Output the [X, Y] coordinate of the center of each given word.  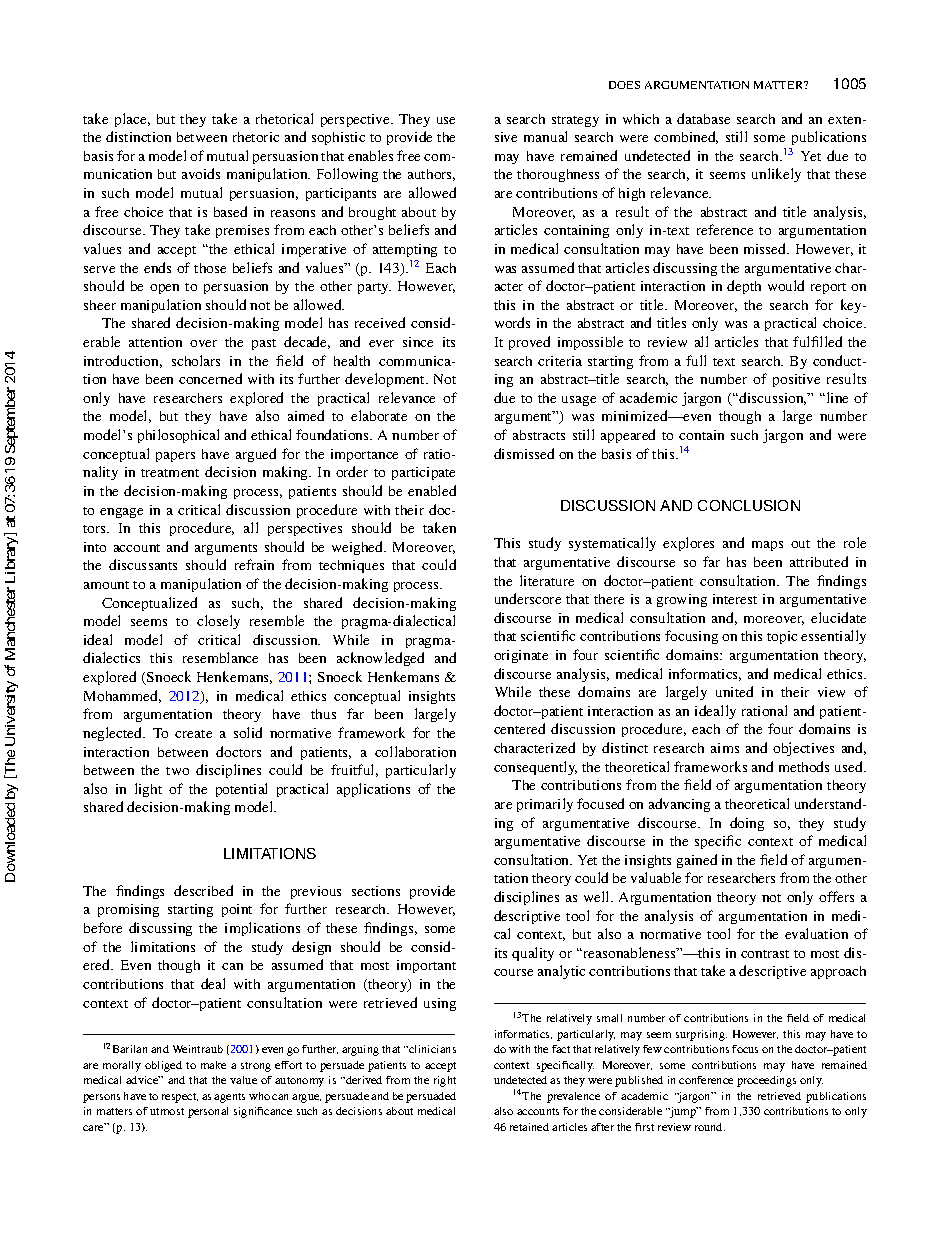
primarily [545, 805]
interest [735, 599]
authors [431, 175]
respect [180, 1098]
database [703, 118]
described [203, 890]
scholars [196, 360]
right [445, 1081]
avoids [201, 173]
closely [218, 622]
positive [796, 380]
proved [529, 343]
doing [747, 824]
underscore [528, 598]
